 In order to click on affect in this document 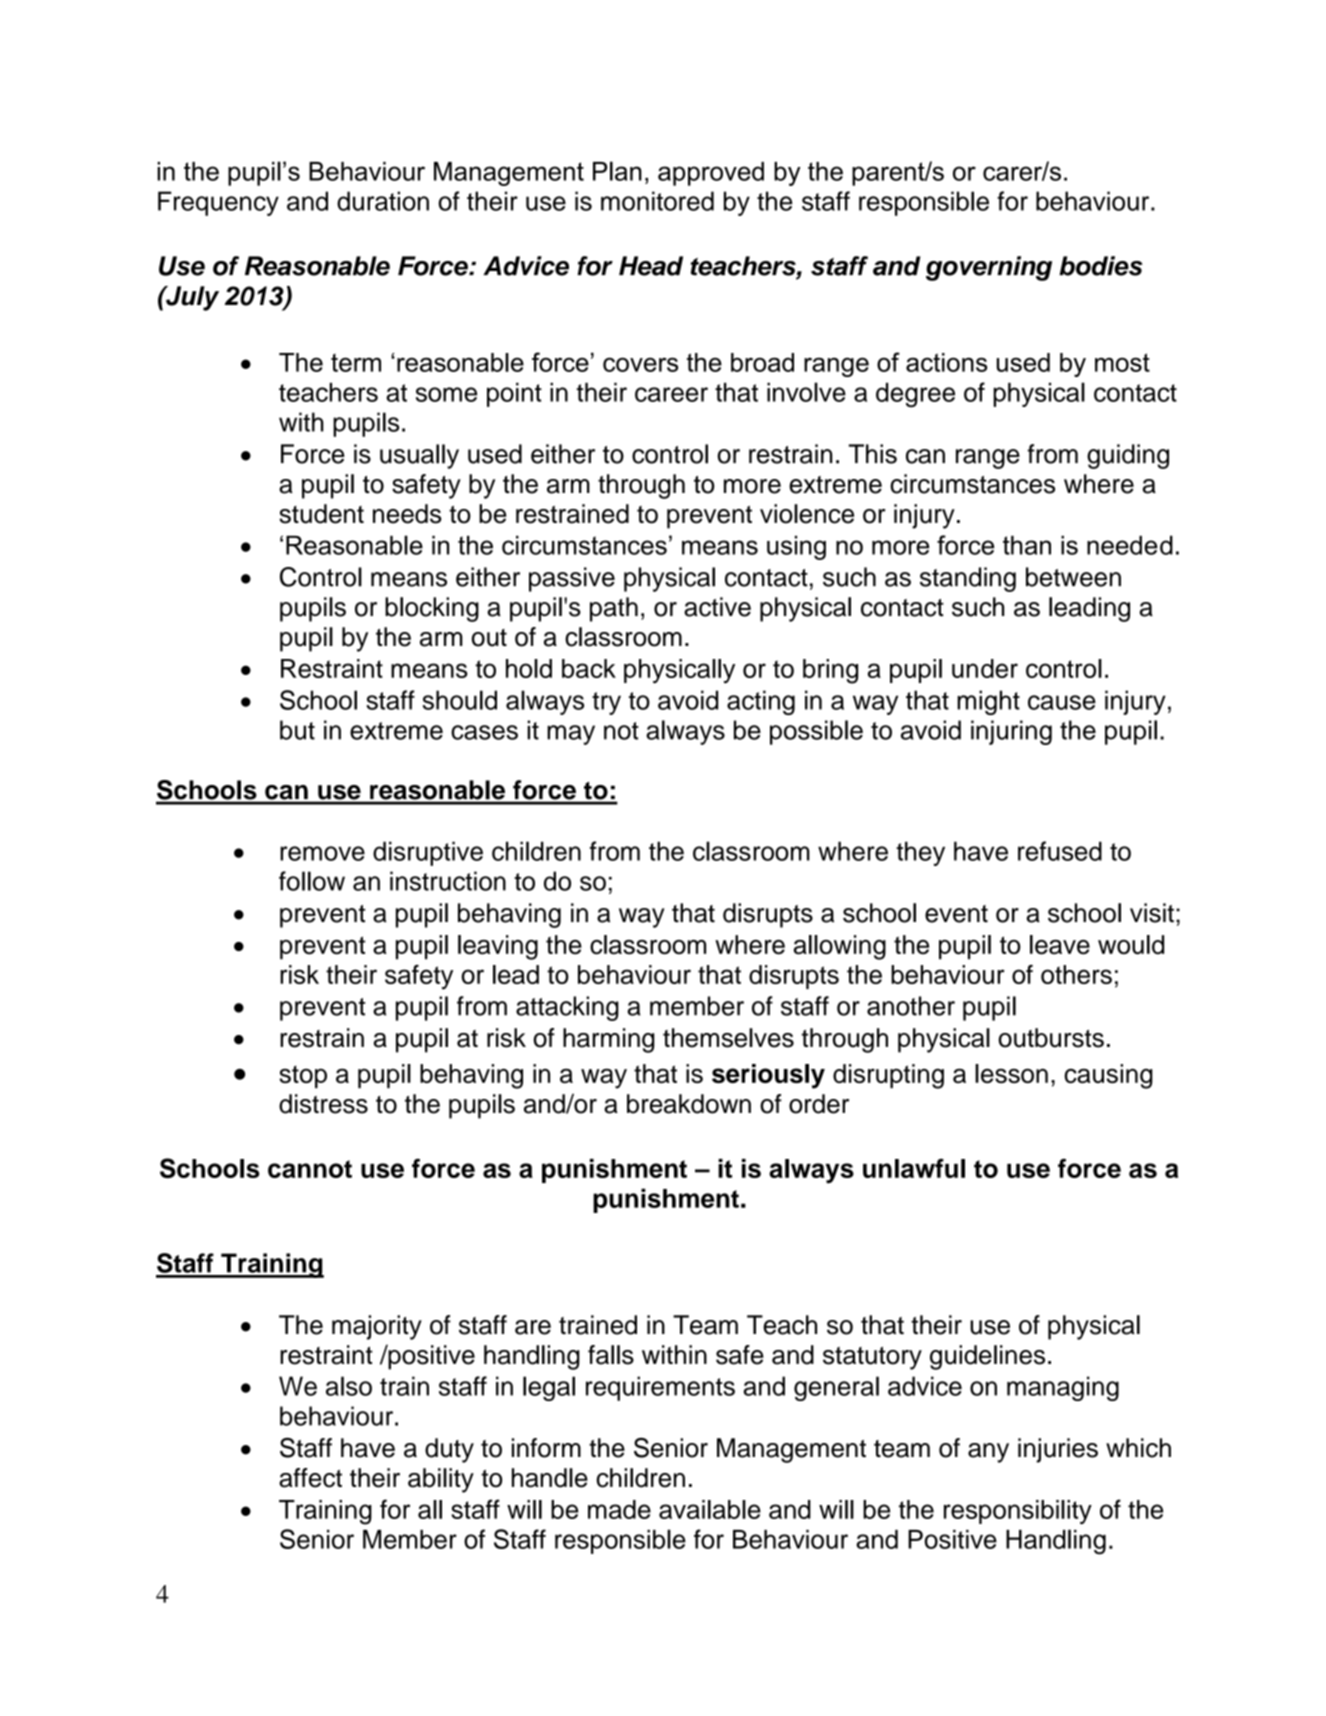, I will do `click(310, 1478)`.
